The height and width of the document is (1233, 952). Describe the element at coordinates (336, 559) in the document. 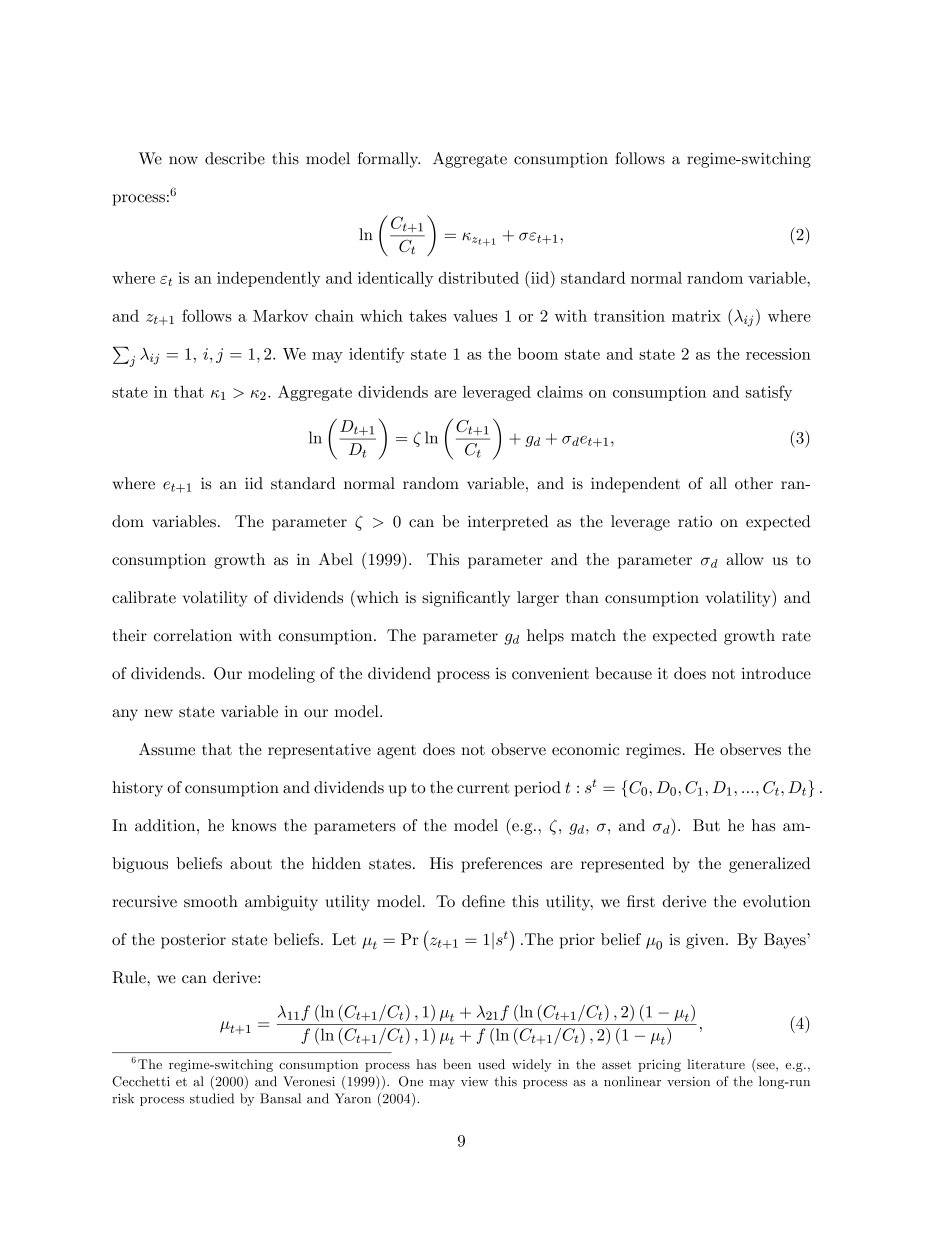

I see `Abel` at that location.
